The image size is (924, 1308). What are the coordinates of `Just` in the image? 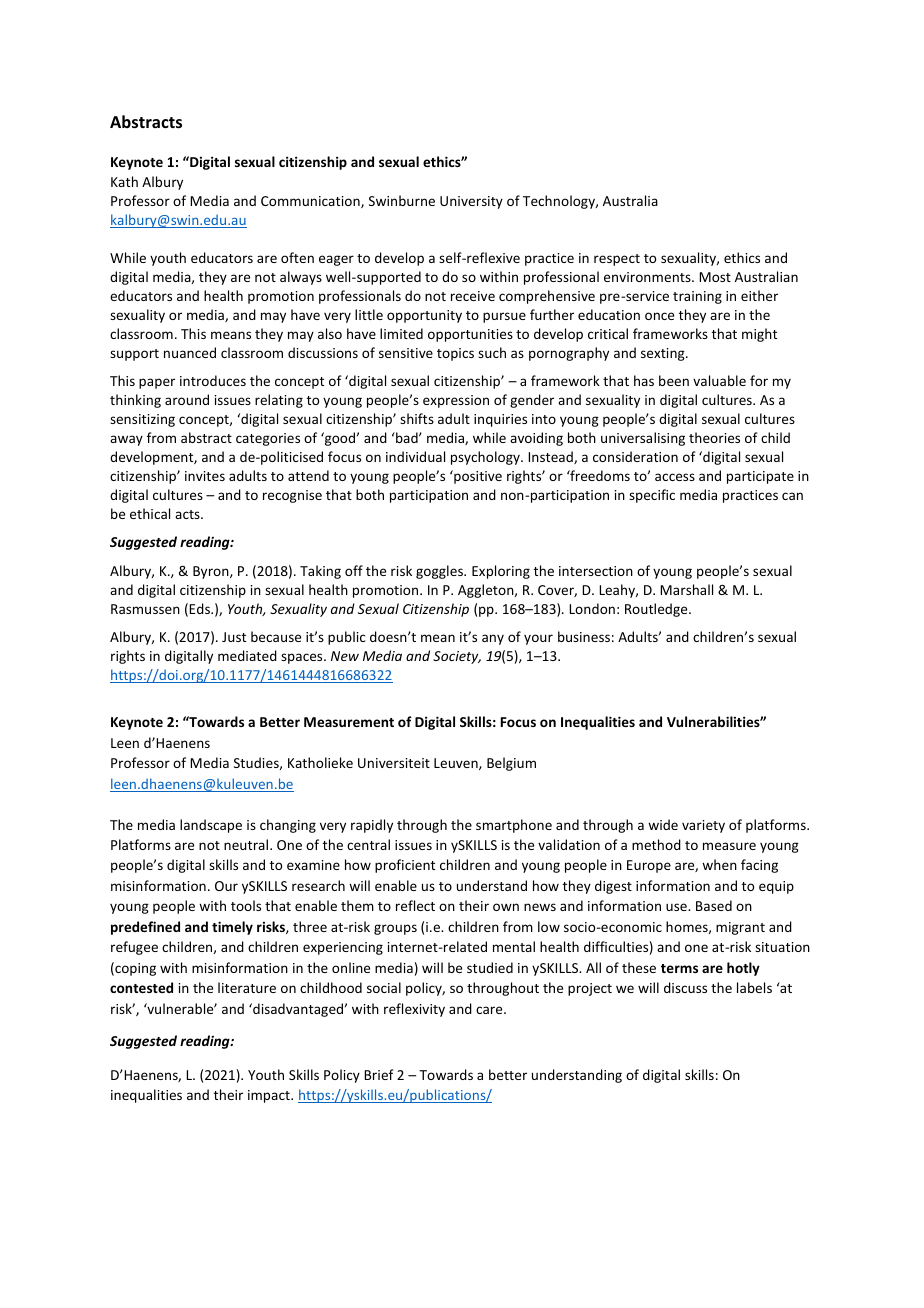 It's located at (234, 637).
